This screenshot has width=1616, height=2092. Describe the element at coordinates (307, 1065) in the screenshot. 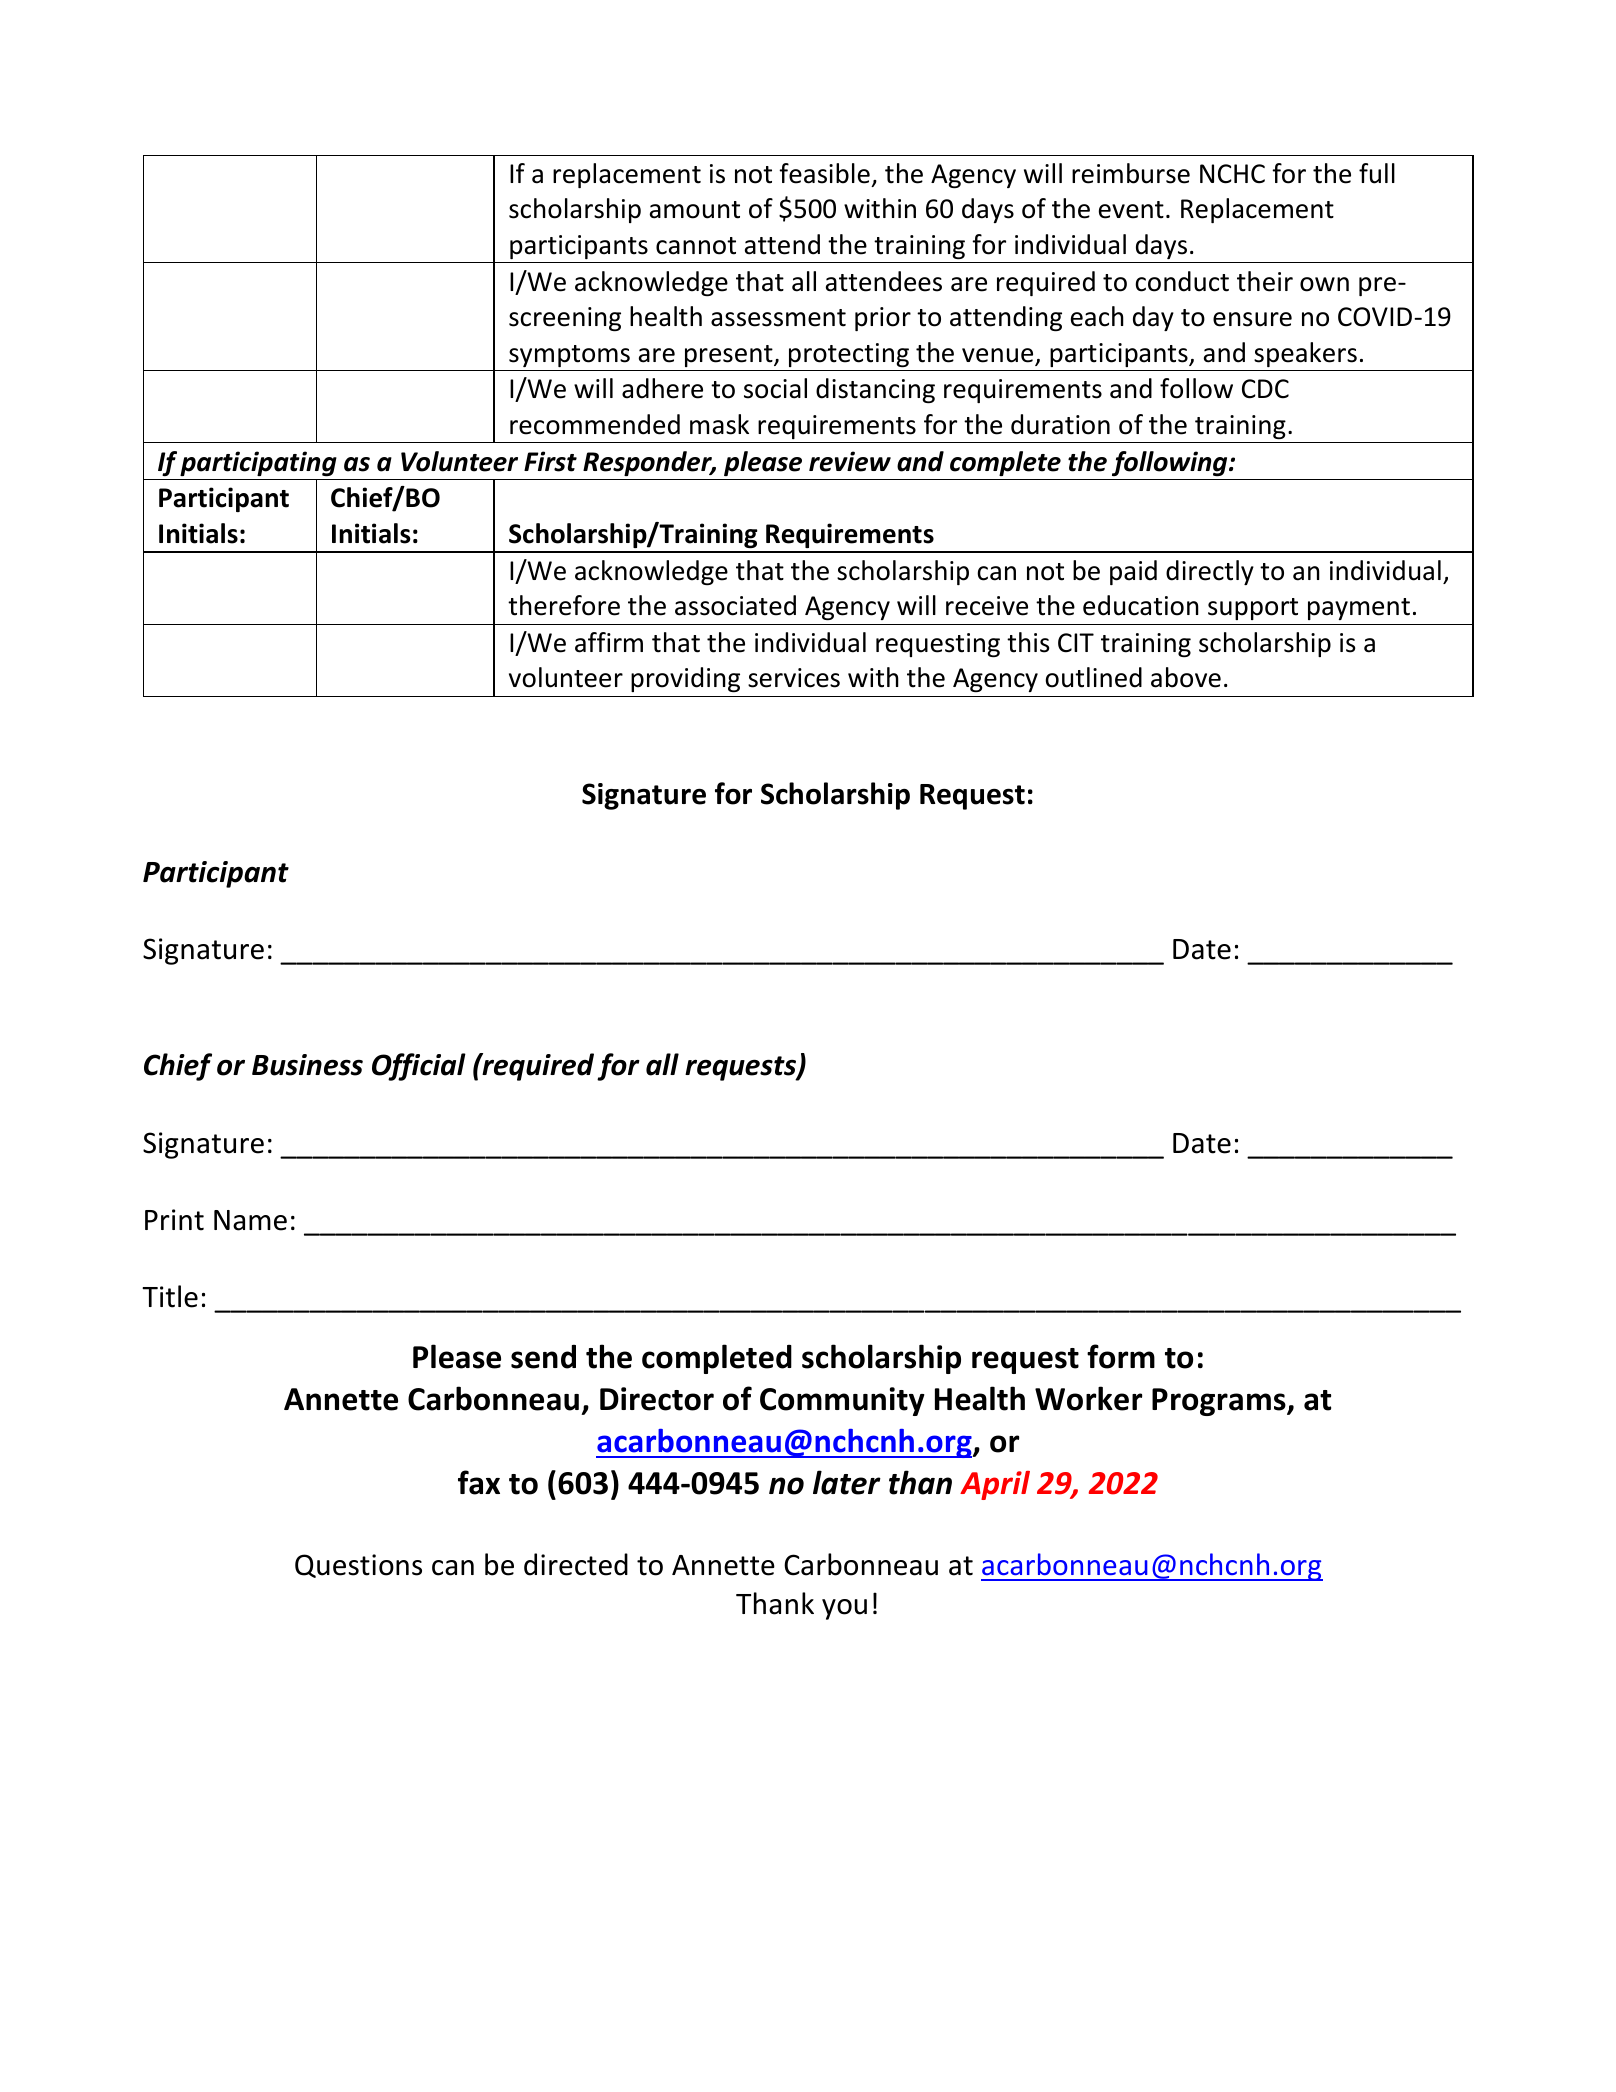

I see `Business` at that location.
